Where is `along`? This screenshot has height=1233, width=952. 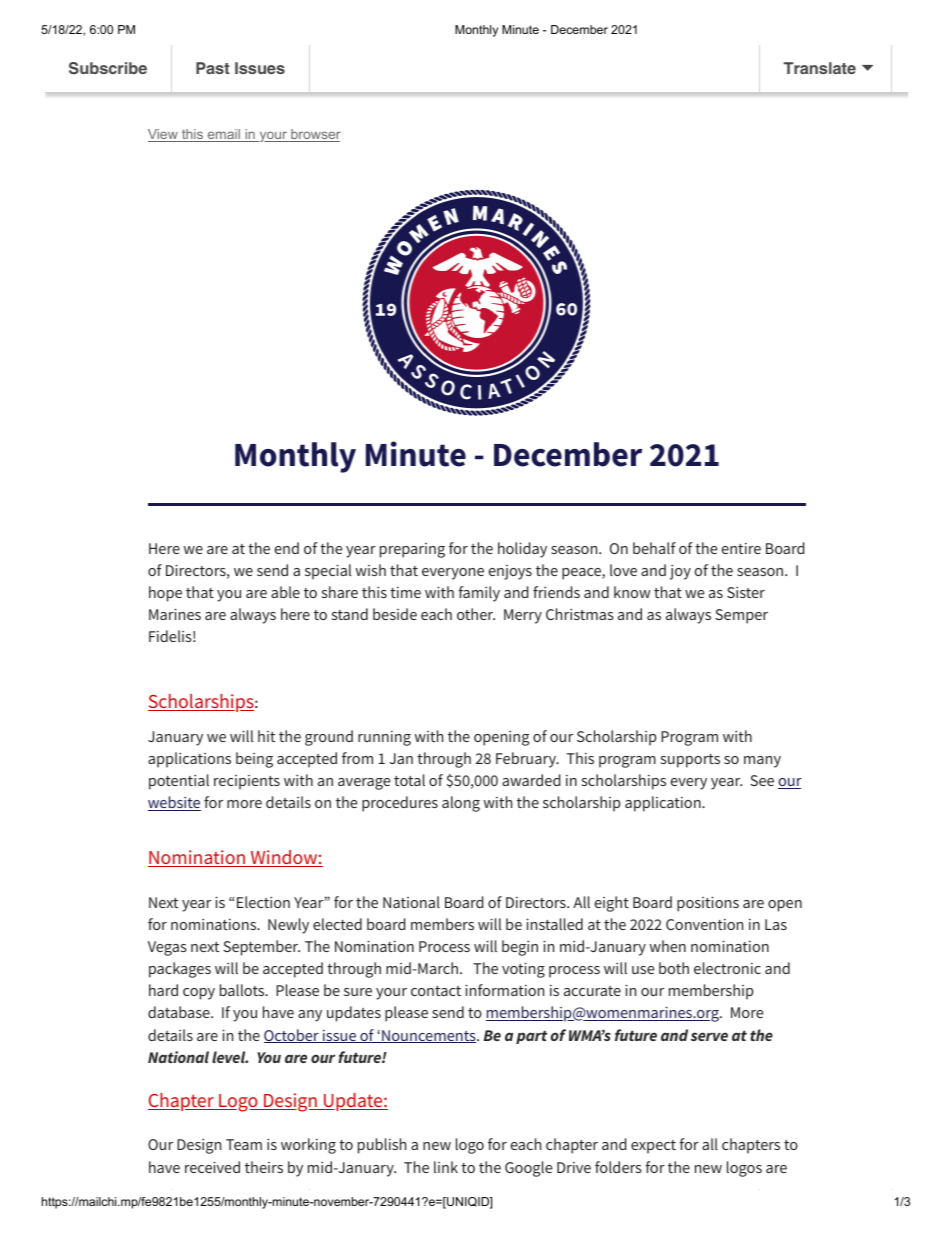
along is located at coordinates (461, 804).
